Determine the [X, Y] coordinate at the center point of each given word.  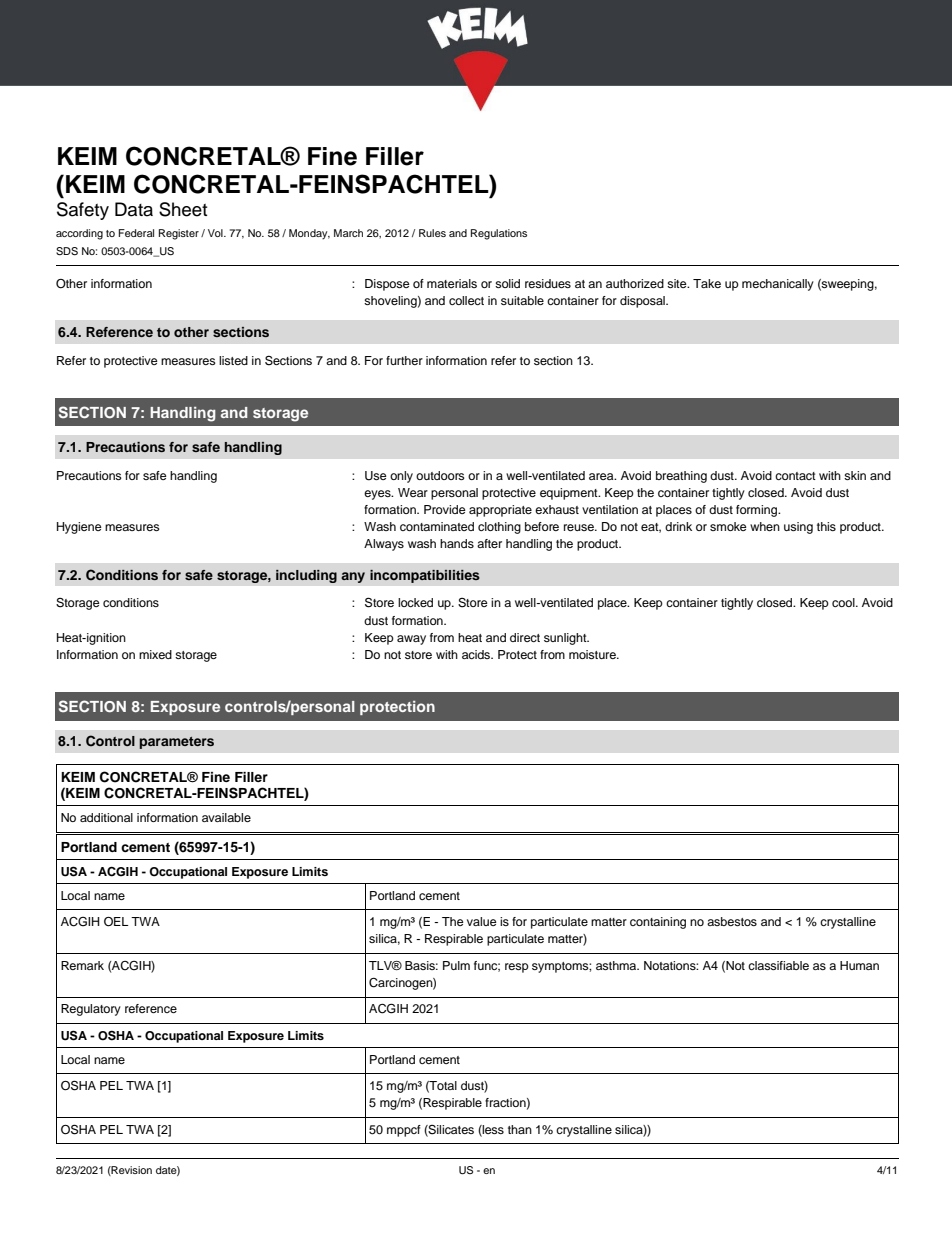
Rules [432, 233]
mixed [155, 654]
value [482, 921]
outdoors [440, 475]
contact [795, 476]
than [520, 1129]
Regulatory [91, 1010]
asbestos [732, 921]
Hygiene [79, 528]
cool [844, 602]
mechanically [778, 285]
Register [179, 234]
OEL [116, 922]
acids [477, 654]
